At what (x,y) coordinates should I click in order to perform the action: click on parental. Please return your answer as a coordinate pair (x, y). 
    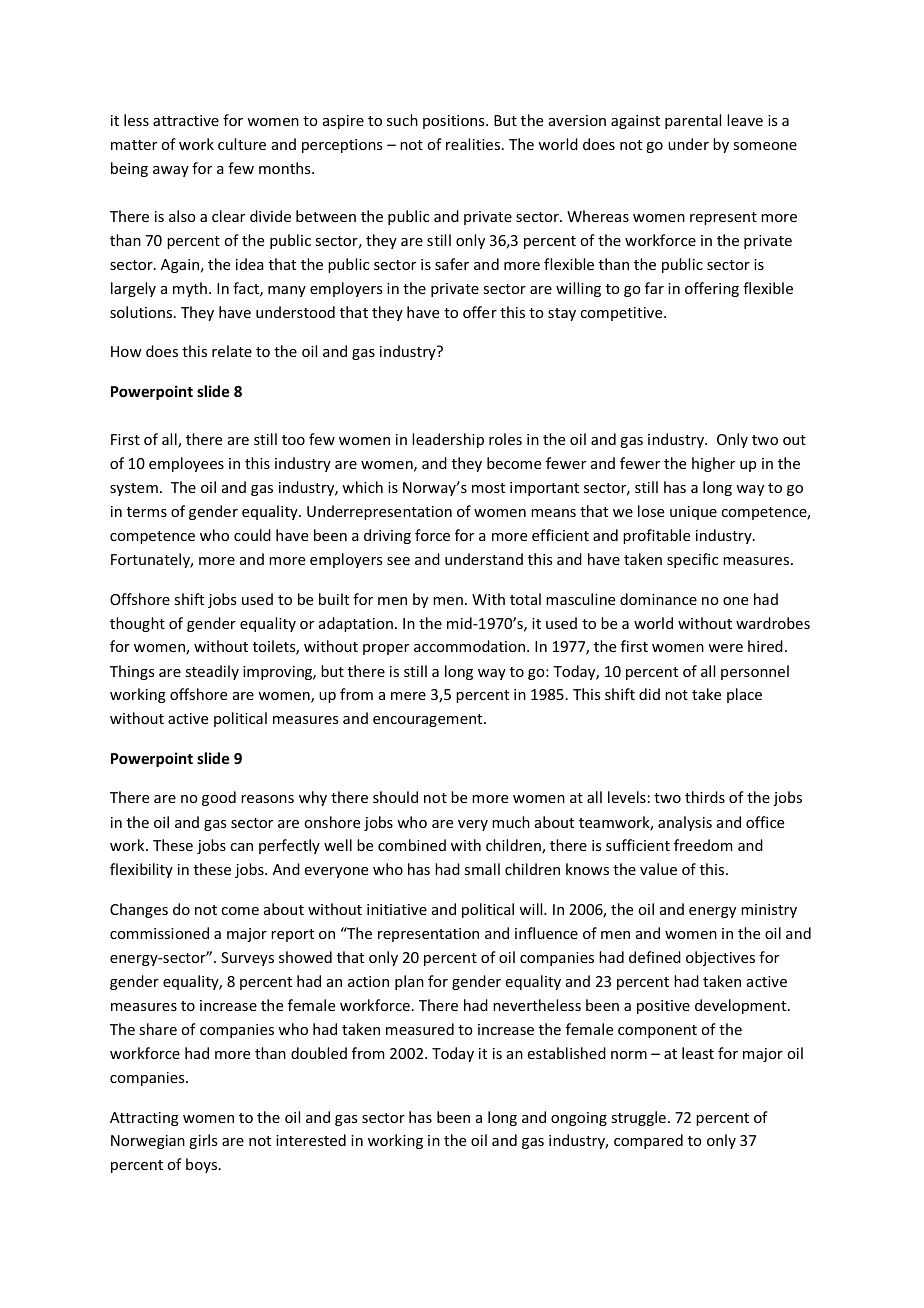
    Looking at the image, I should click on (693, 121).
